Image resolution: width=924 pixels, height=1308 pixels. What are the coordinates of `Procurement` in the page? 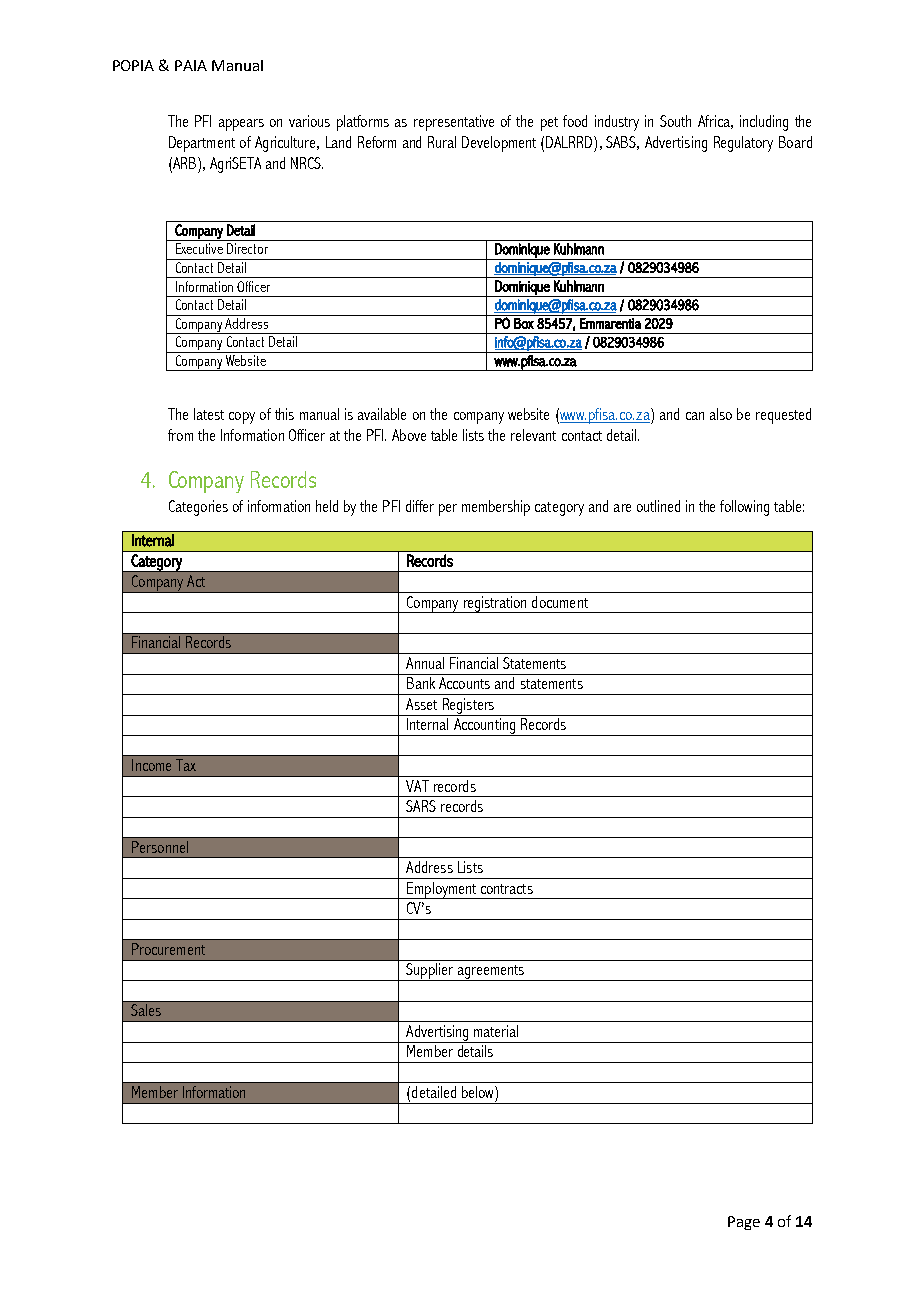 It's located at (168, 949).
